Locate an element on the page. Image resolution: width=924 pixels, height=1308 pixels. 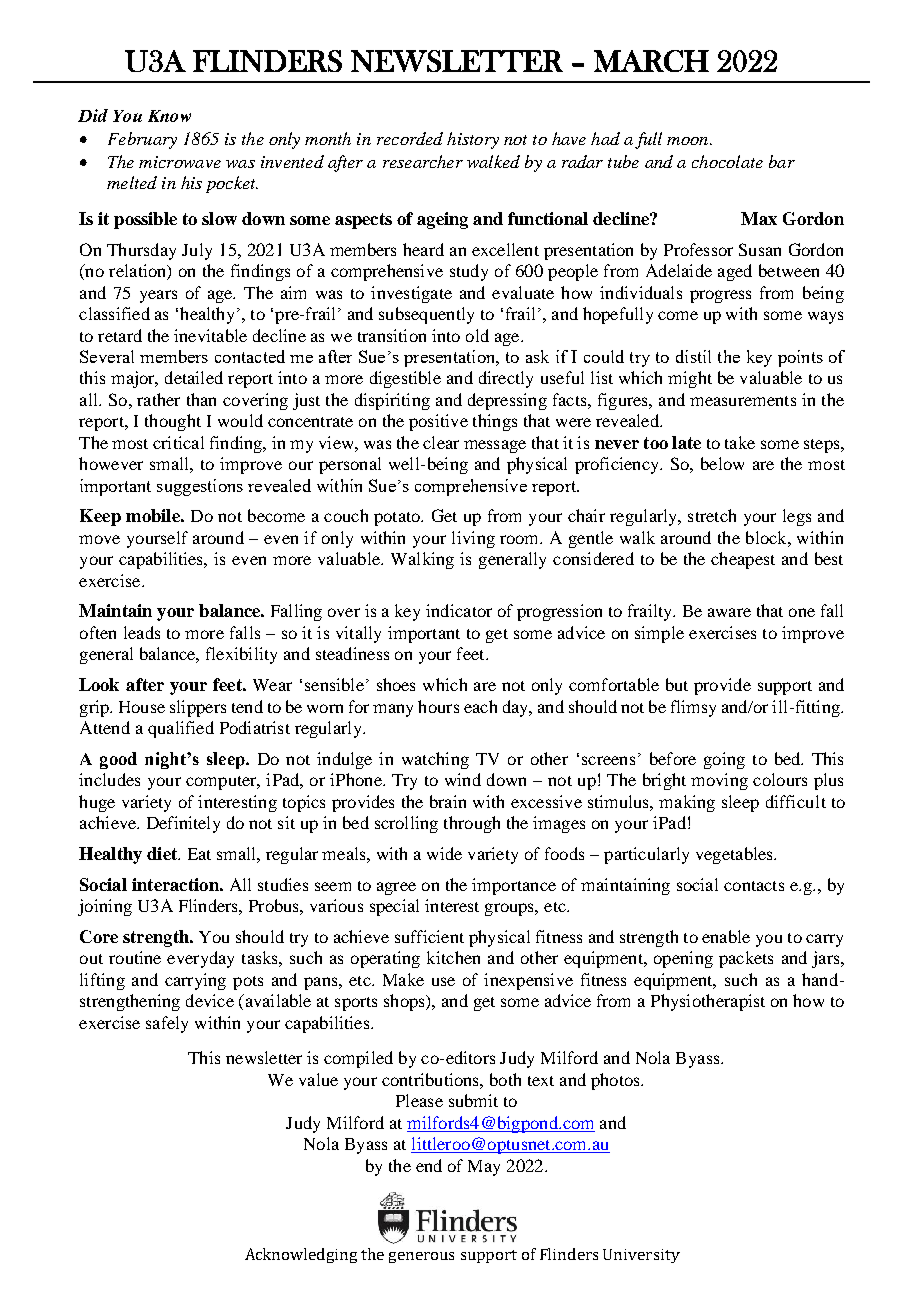
leads is located at coordinates (142, 632).
